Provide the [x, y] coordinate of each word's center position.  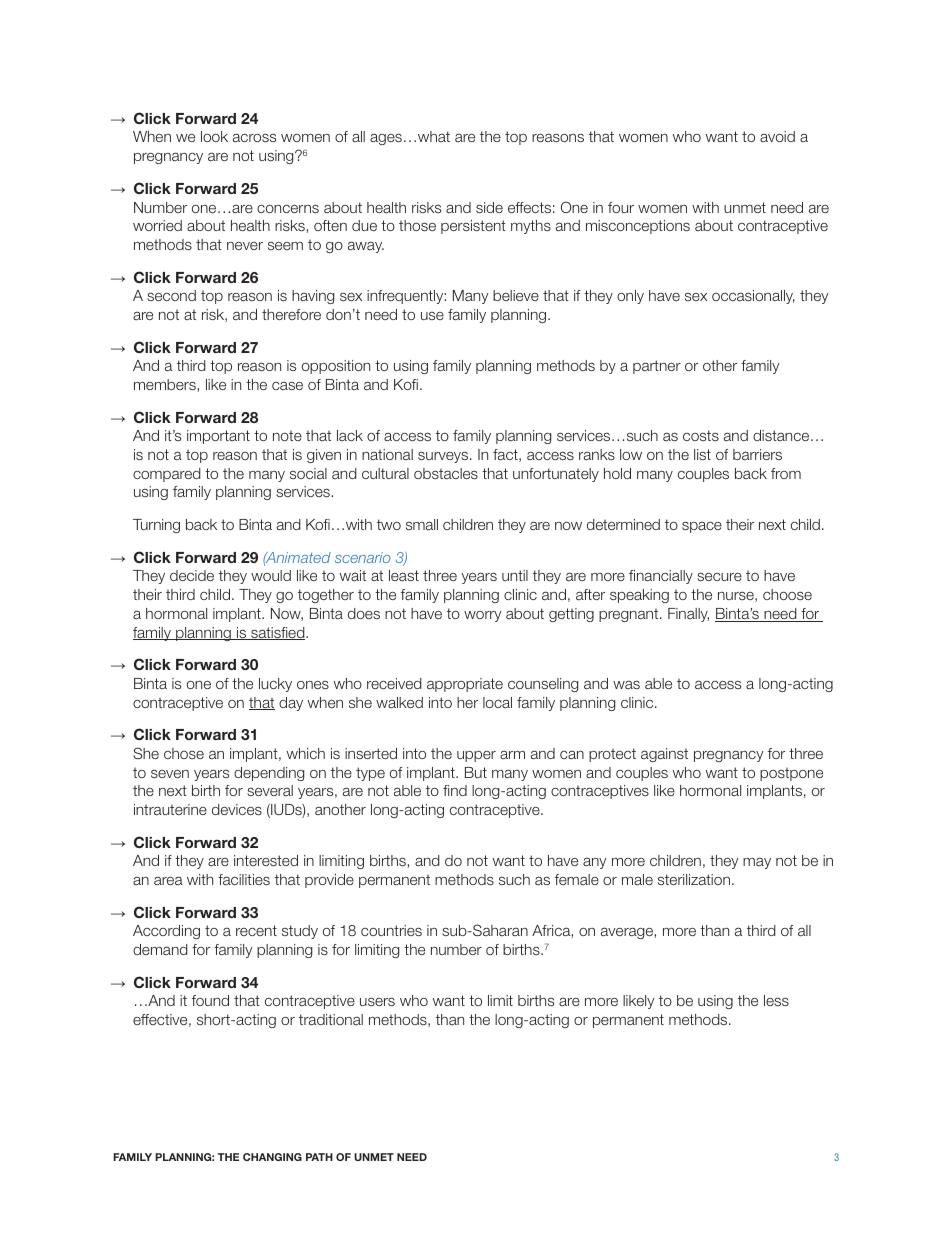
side [489, 207]
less [776, 1000]
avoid [777, 136]
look [214, 136]
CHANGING [272, 1157]
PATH [319, 1157]
